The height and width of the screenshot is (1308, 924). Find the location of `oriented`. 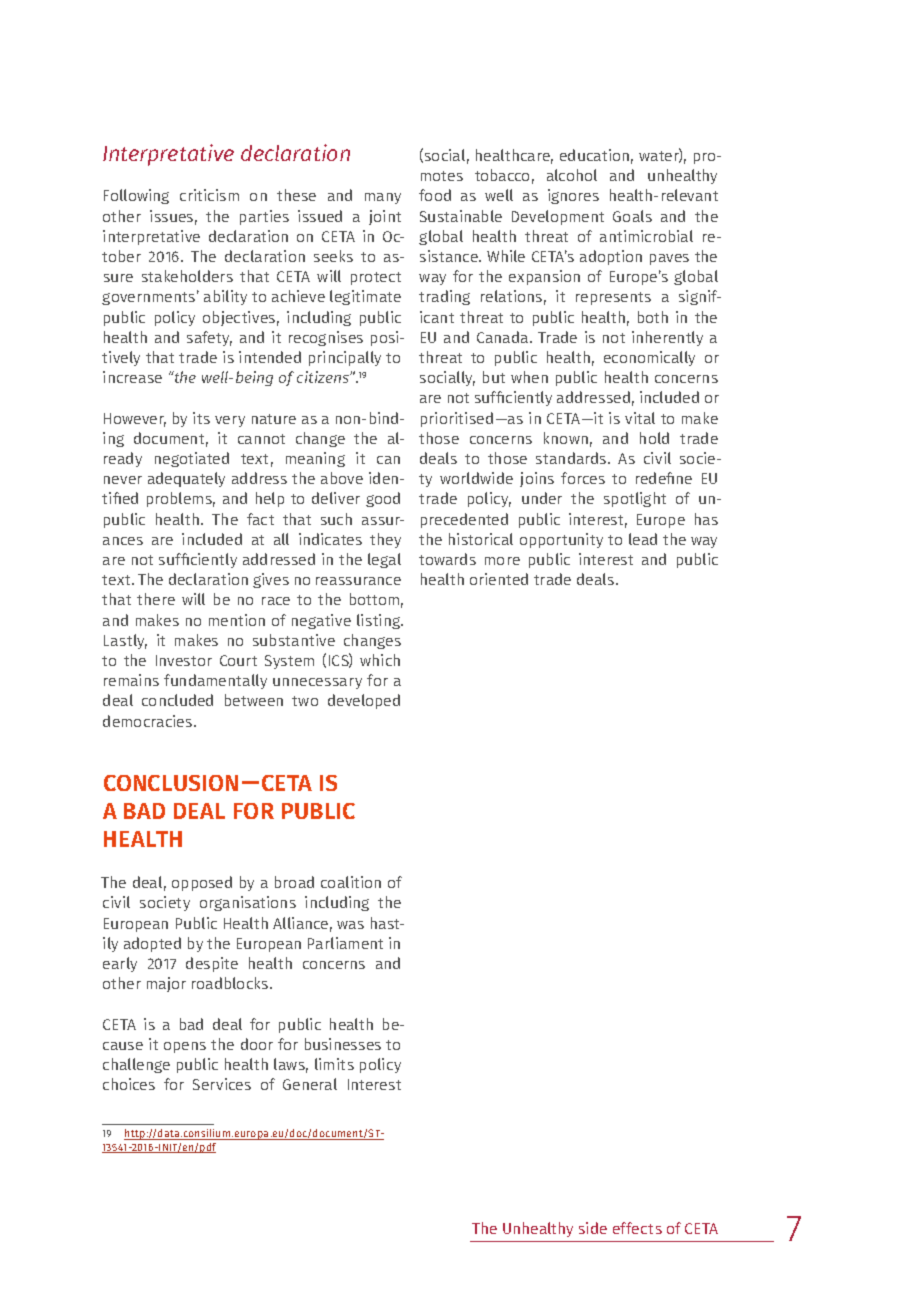

oriented is located at coordinates (499, 579).
